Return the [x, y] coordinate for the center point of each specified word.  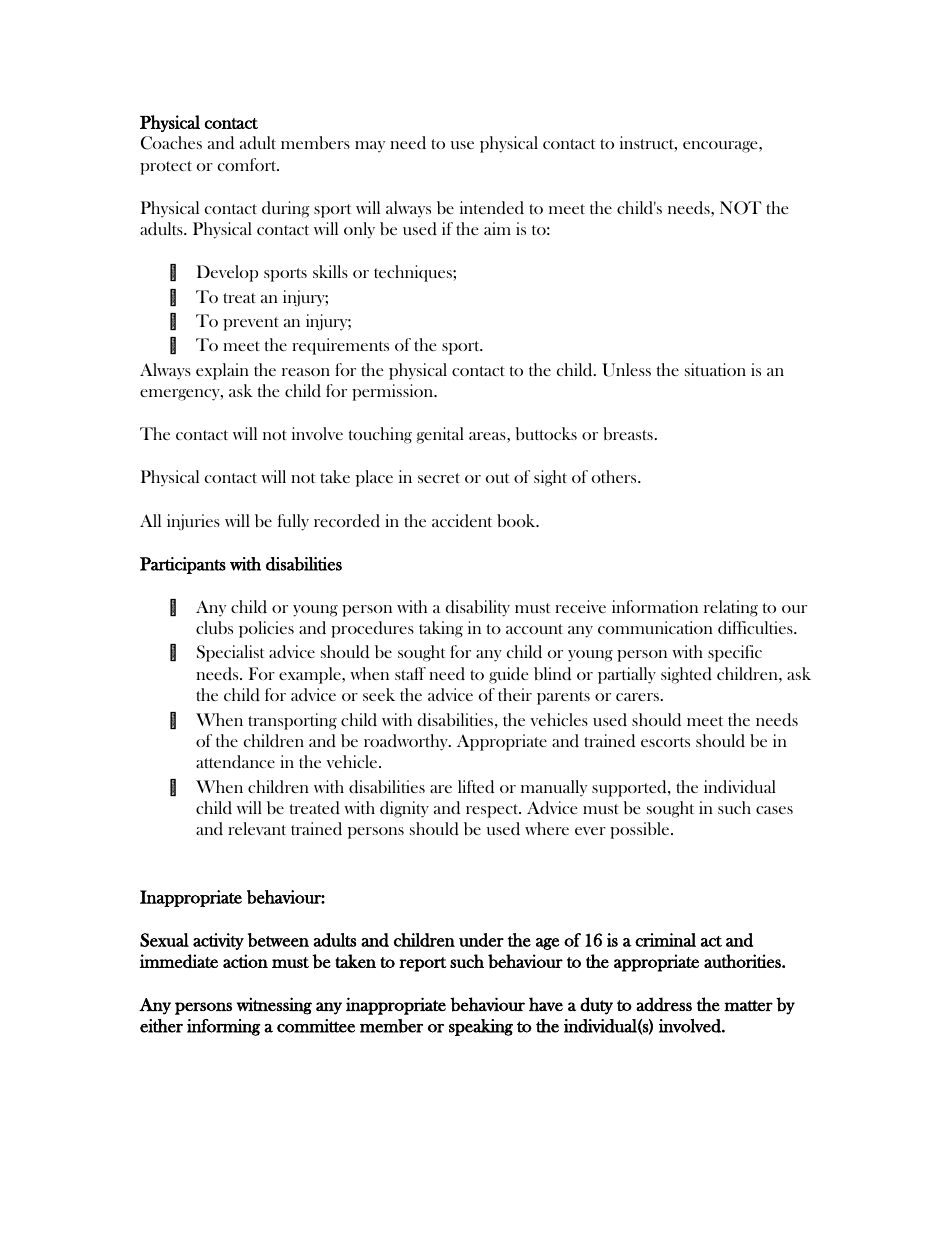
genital [440, 435]
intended [492, 208]
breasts [628, 433]
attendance [235, 761]
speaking [481, 1027]
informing [223, 1027]
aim [497, 228]
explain [222, 371]
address [664, 1004]
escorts [665, 742]
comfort [248, 164]
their [515, 694]
